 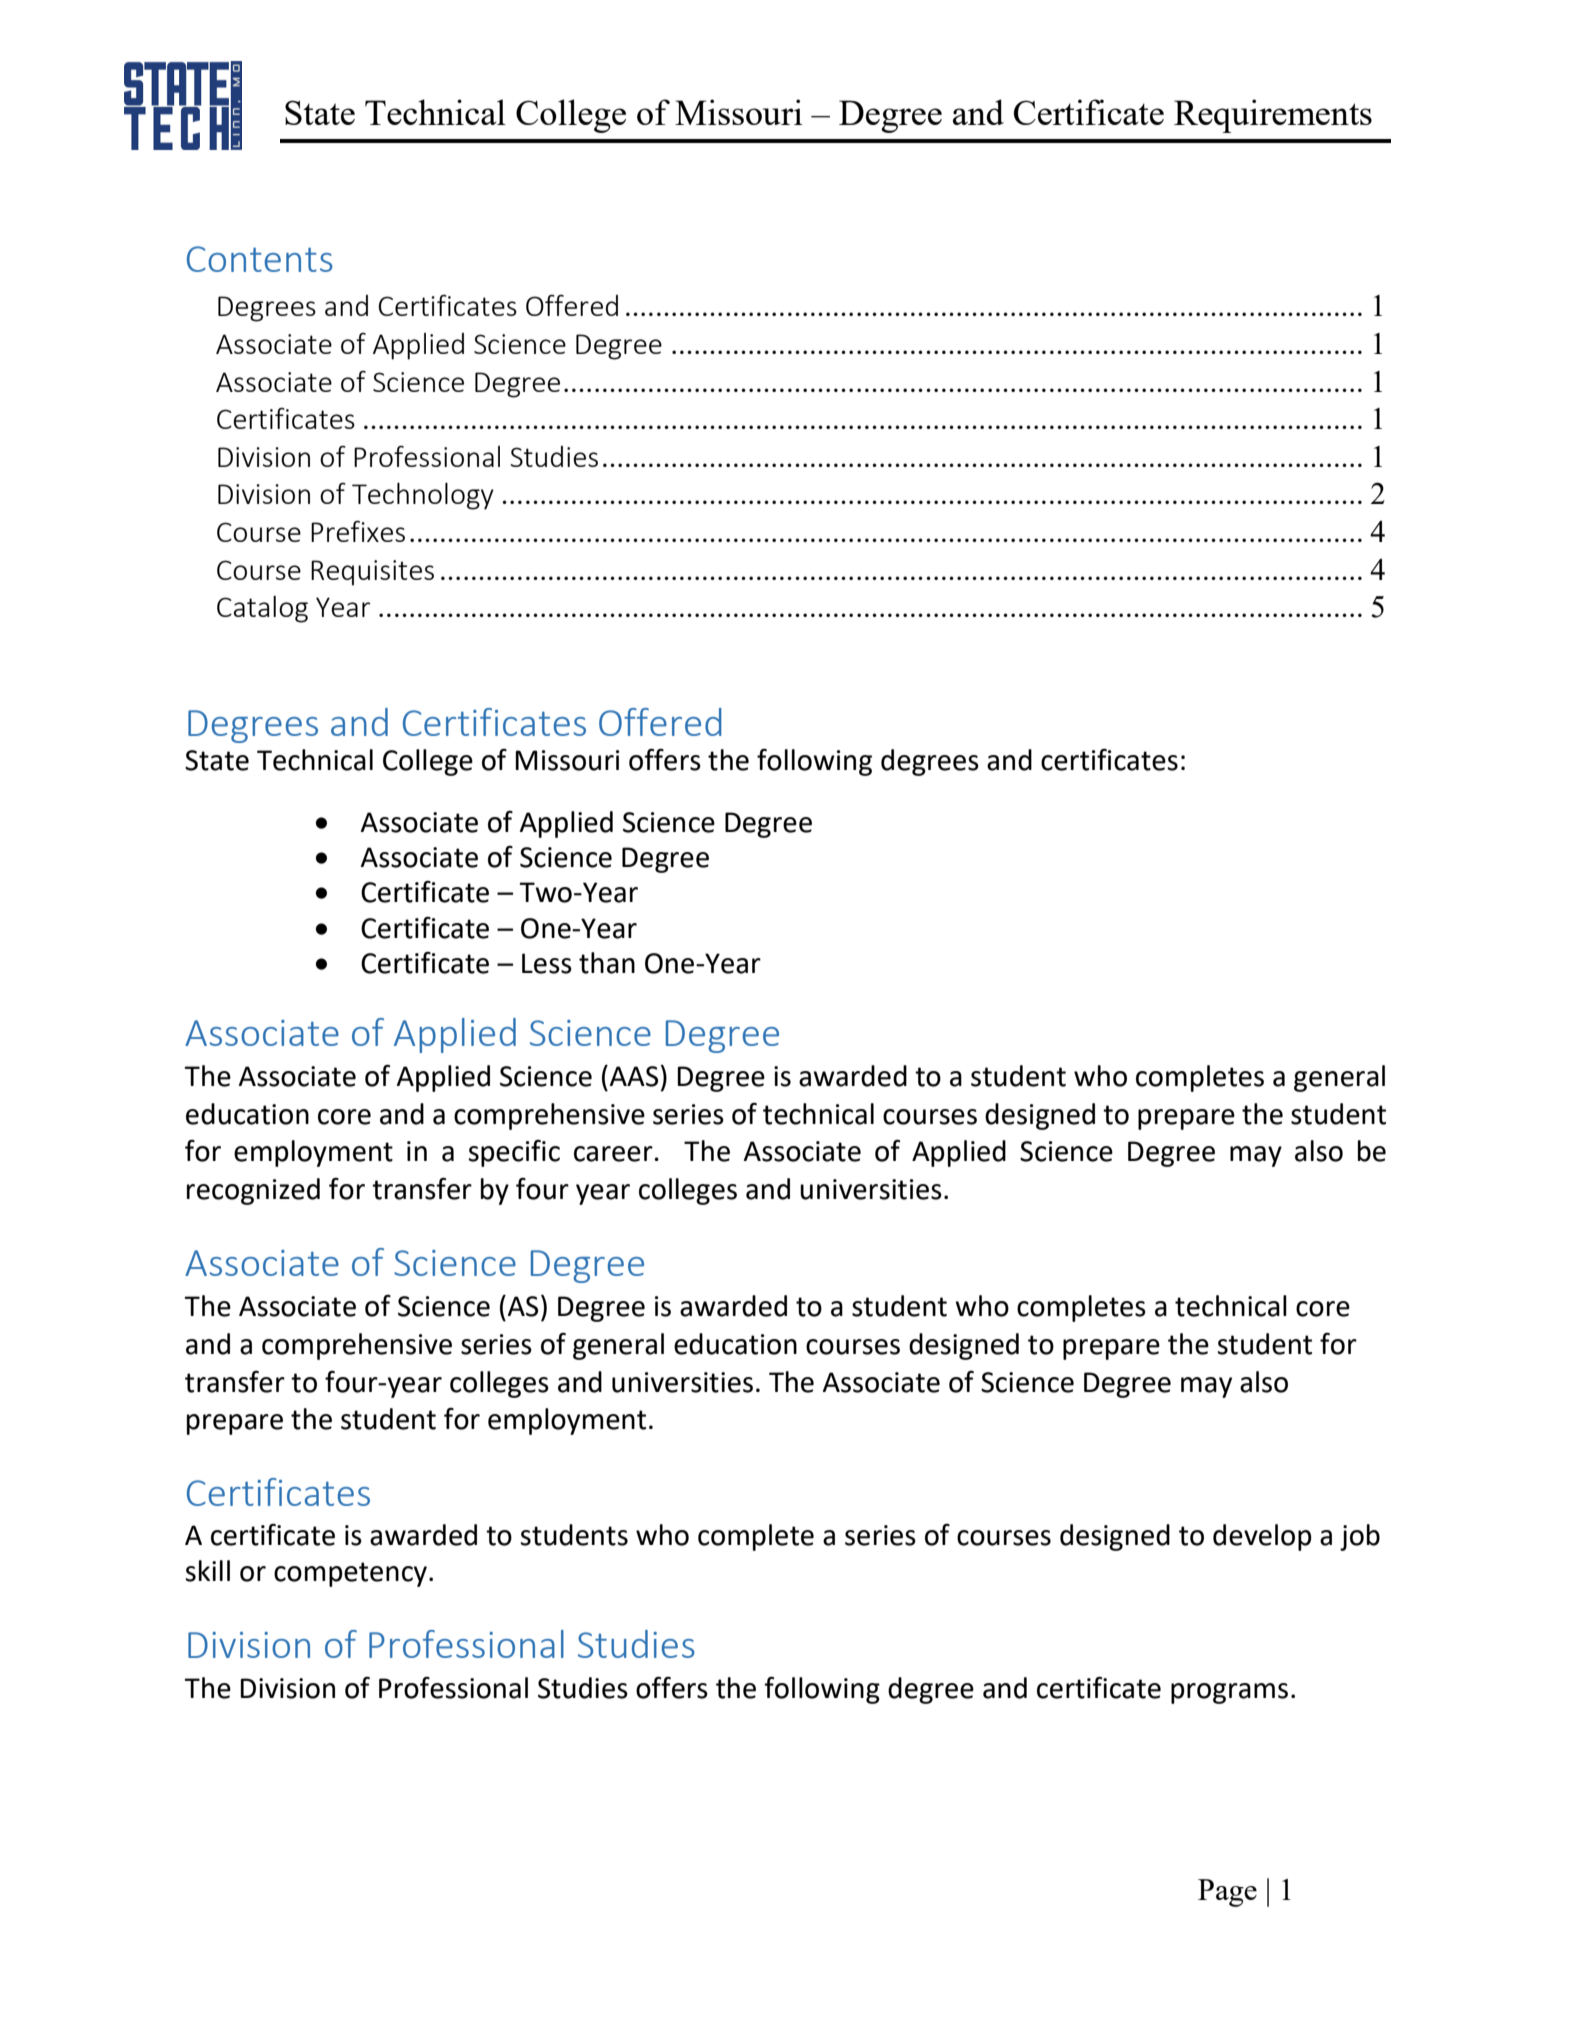 I want to click on AAS, so click(x=632, y=1076).
